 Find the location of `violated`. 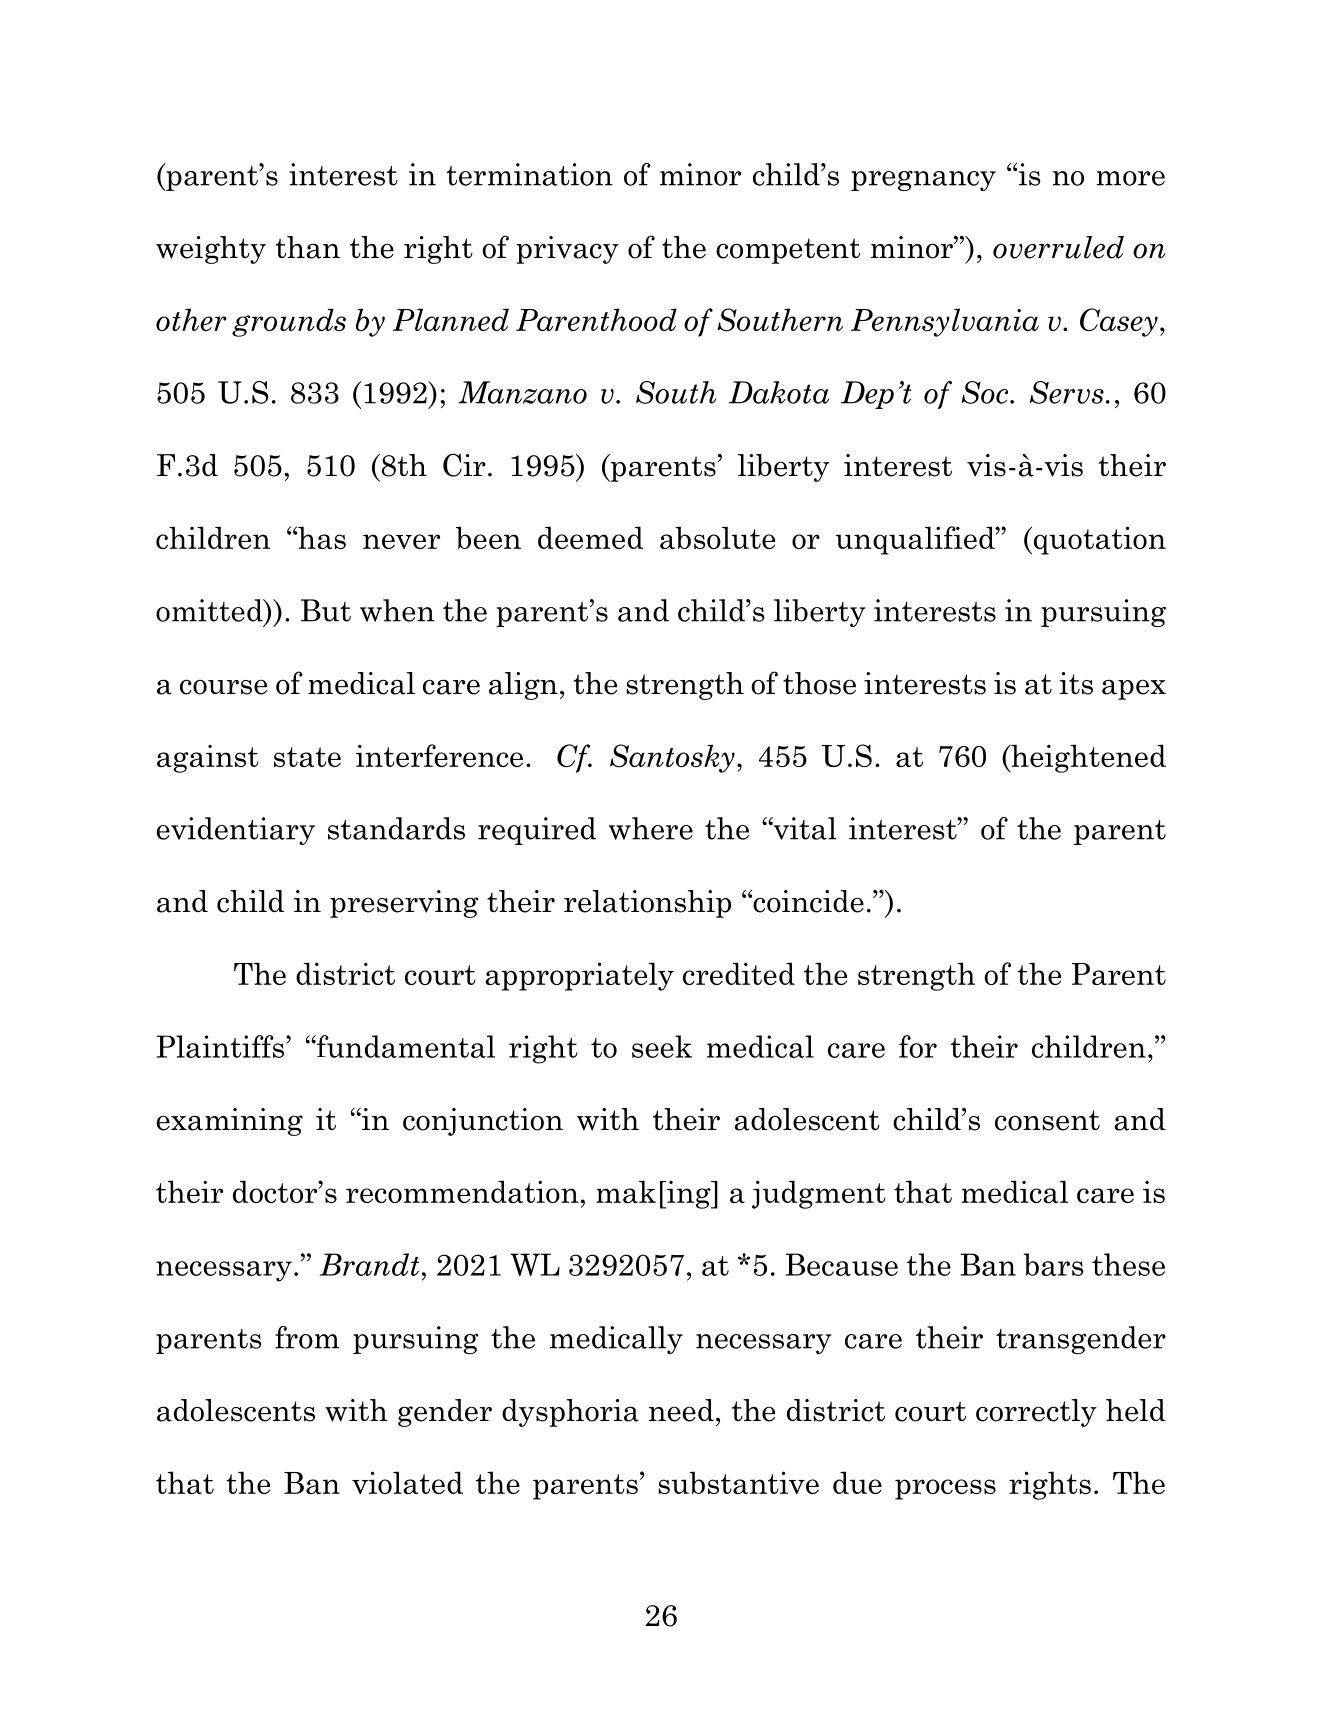

violated is located at coordinates (407, 1482).
